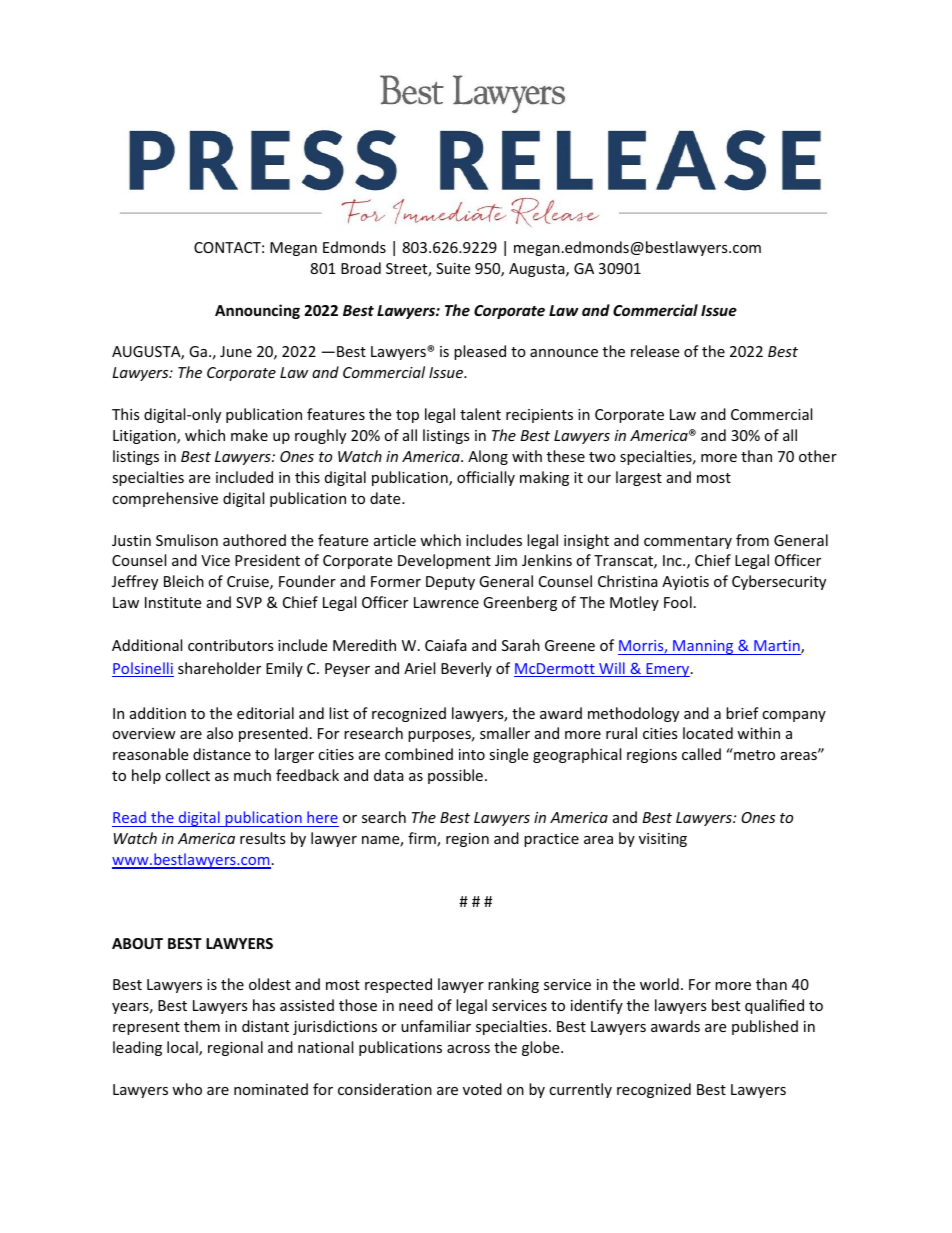  I want to click on possible, so click(455, 776).
